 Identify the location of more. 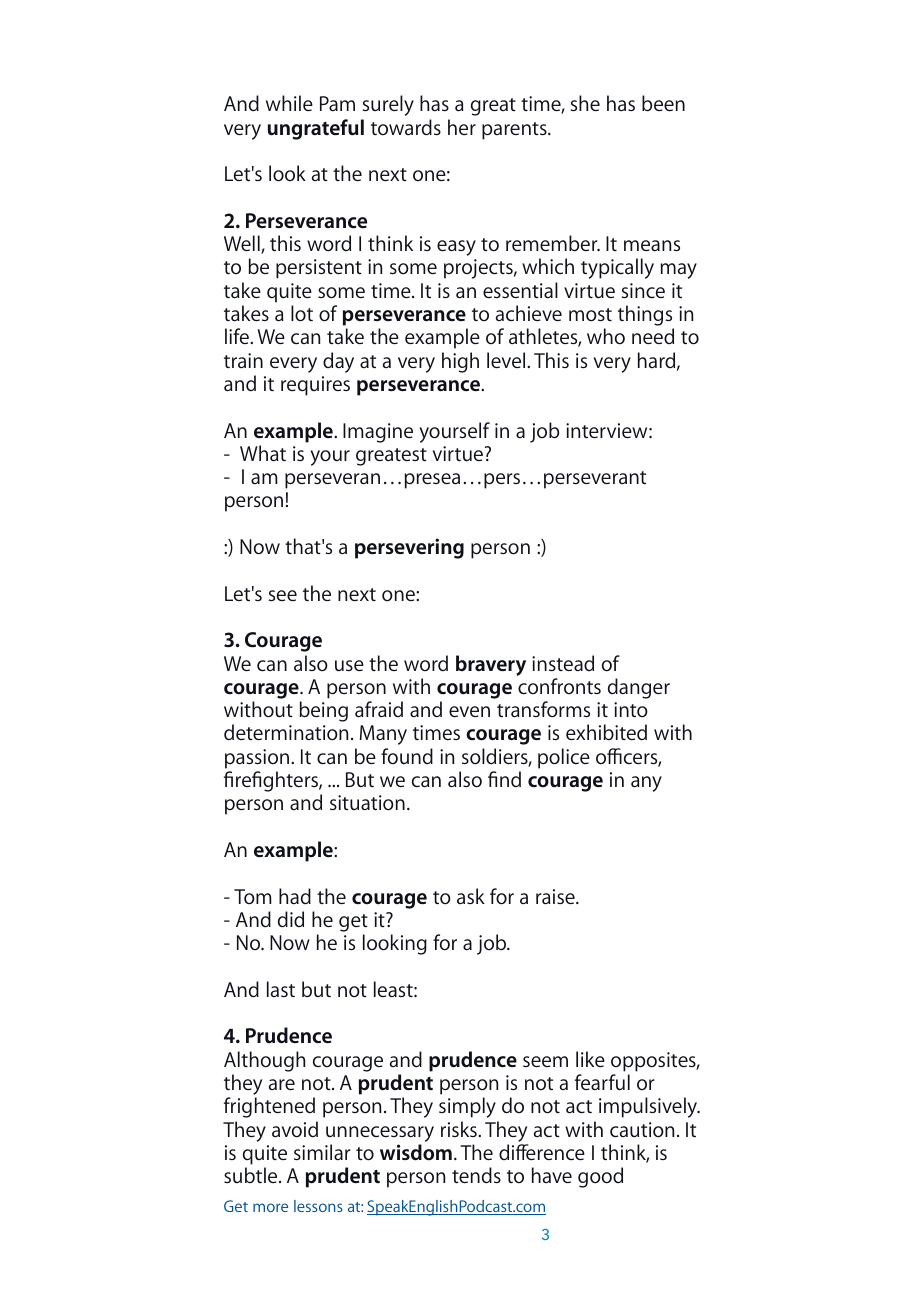
(270, 1207).
